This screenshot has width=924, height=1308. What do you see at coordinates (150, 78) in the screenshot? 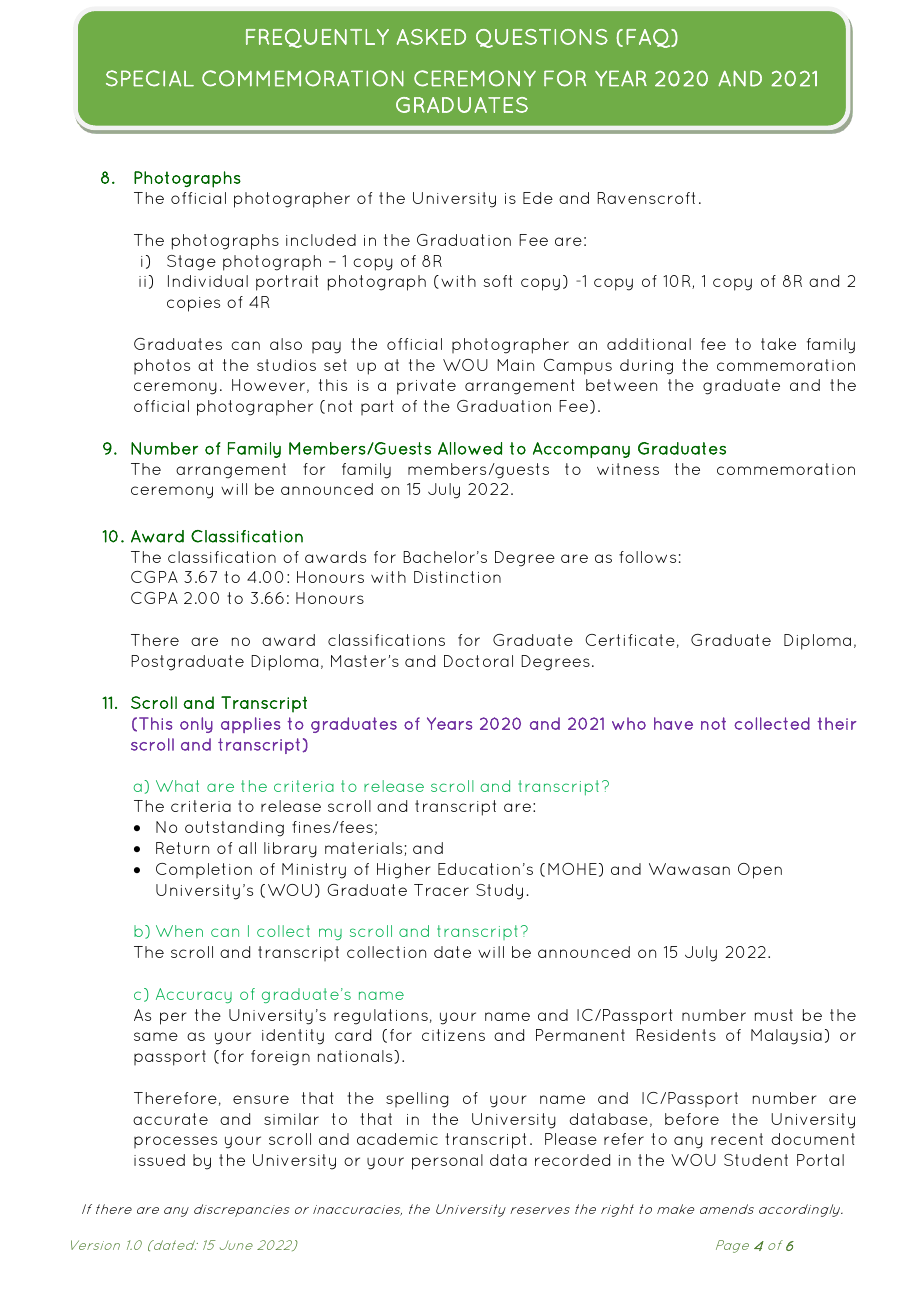
I see `SPECIAL` at bounding box center [150, 78].
